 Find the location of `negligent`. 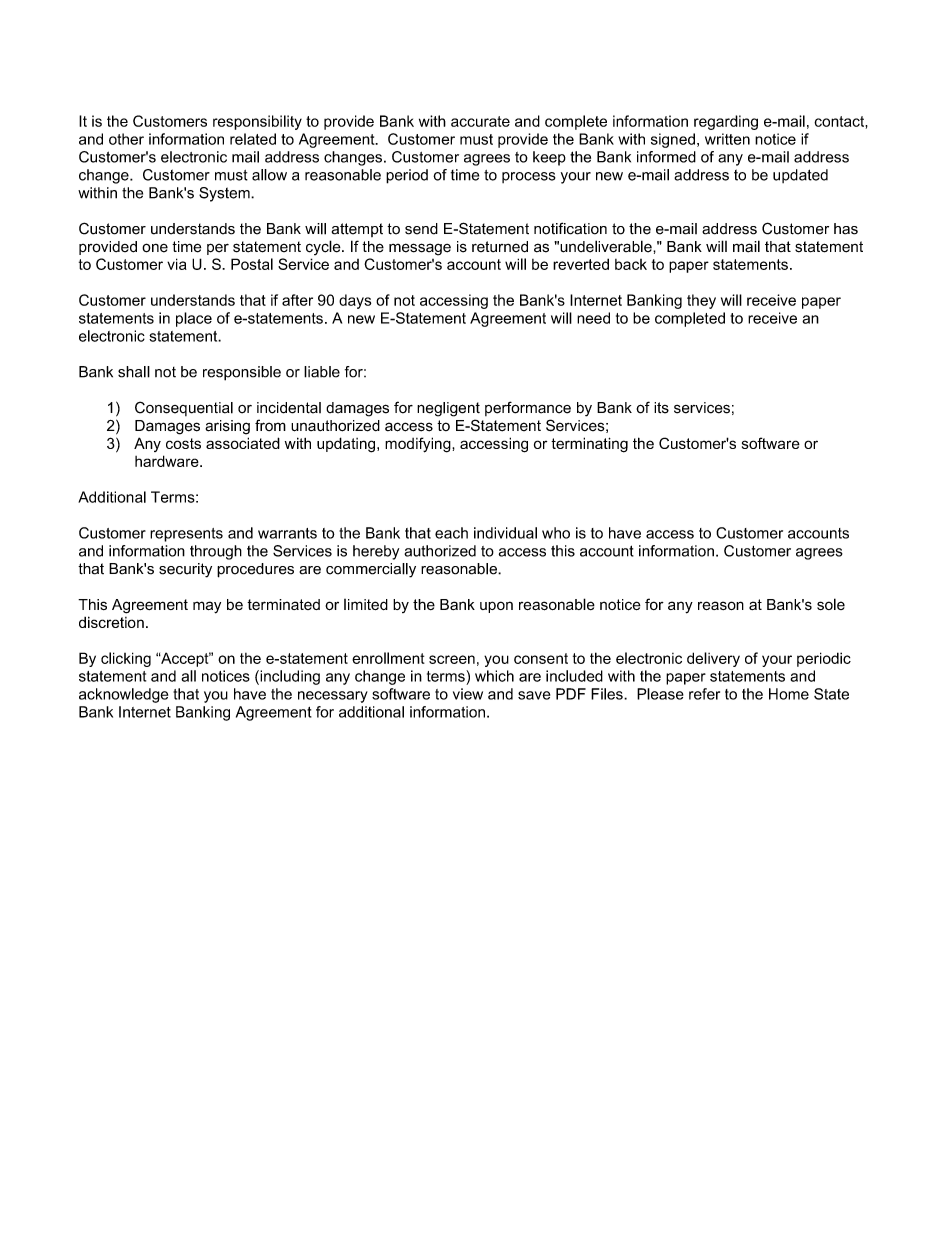

negligent is located at coordinates (448, 409).
